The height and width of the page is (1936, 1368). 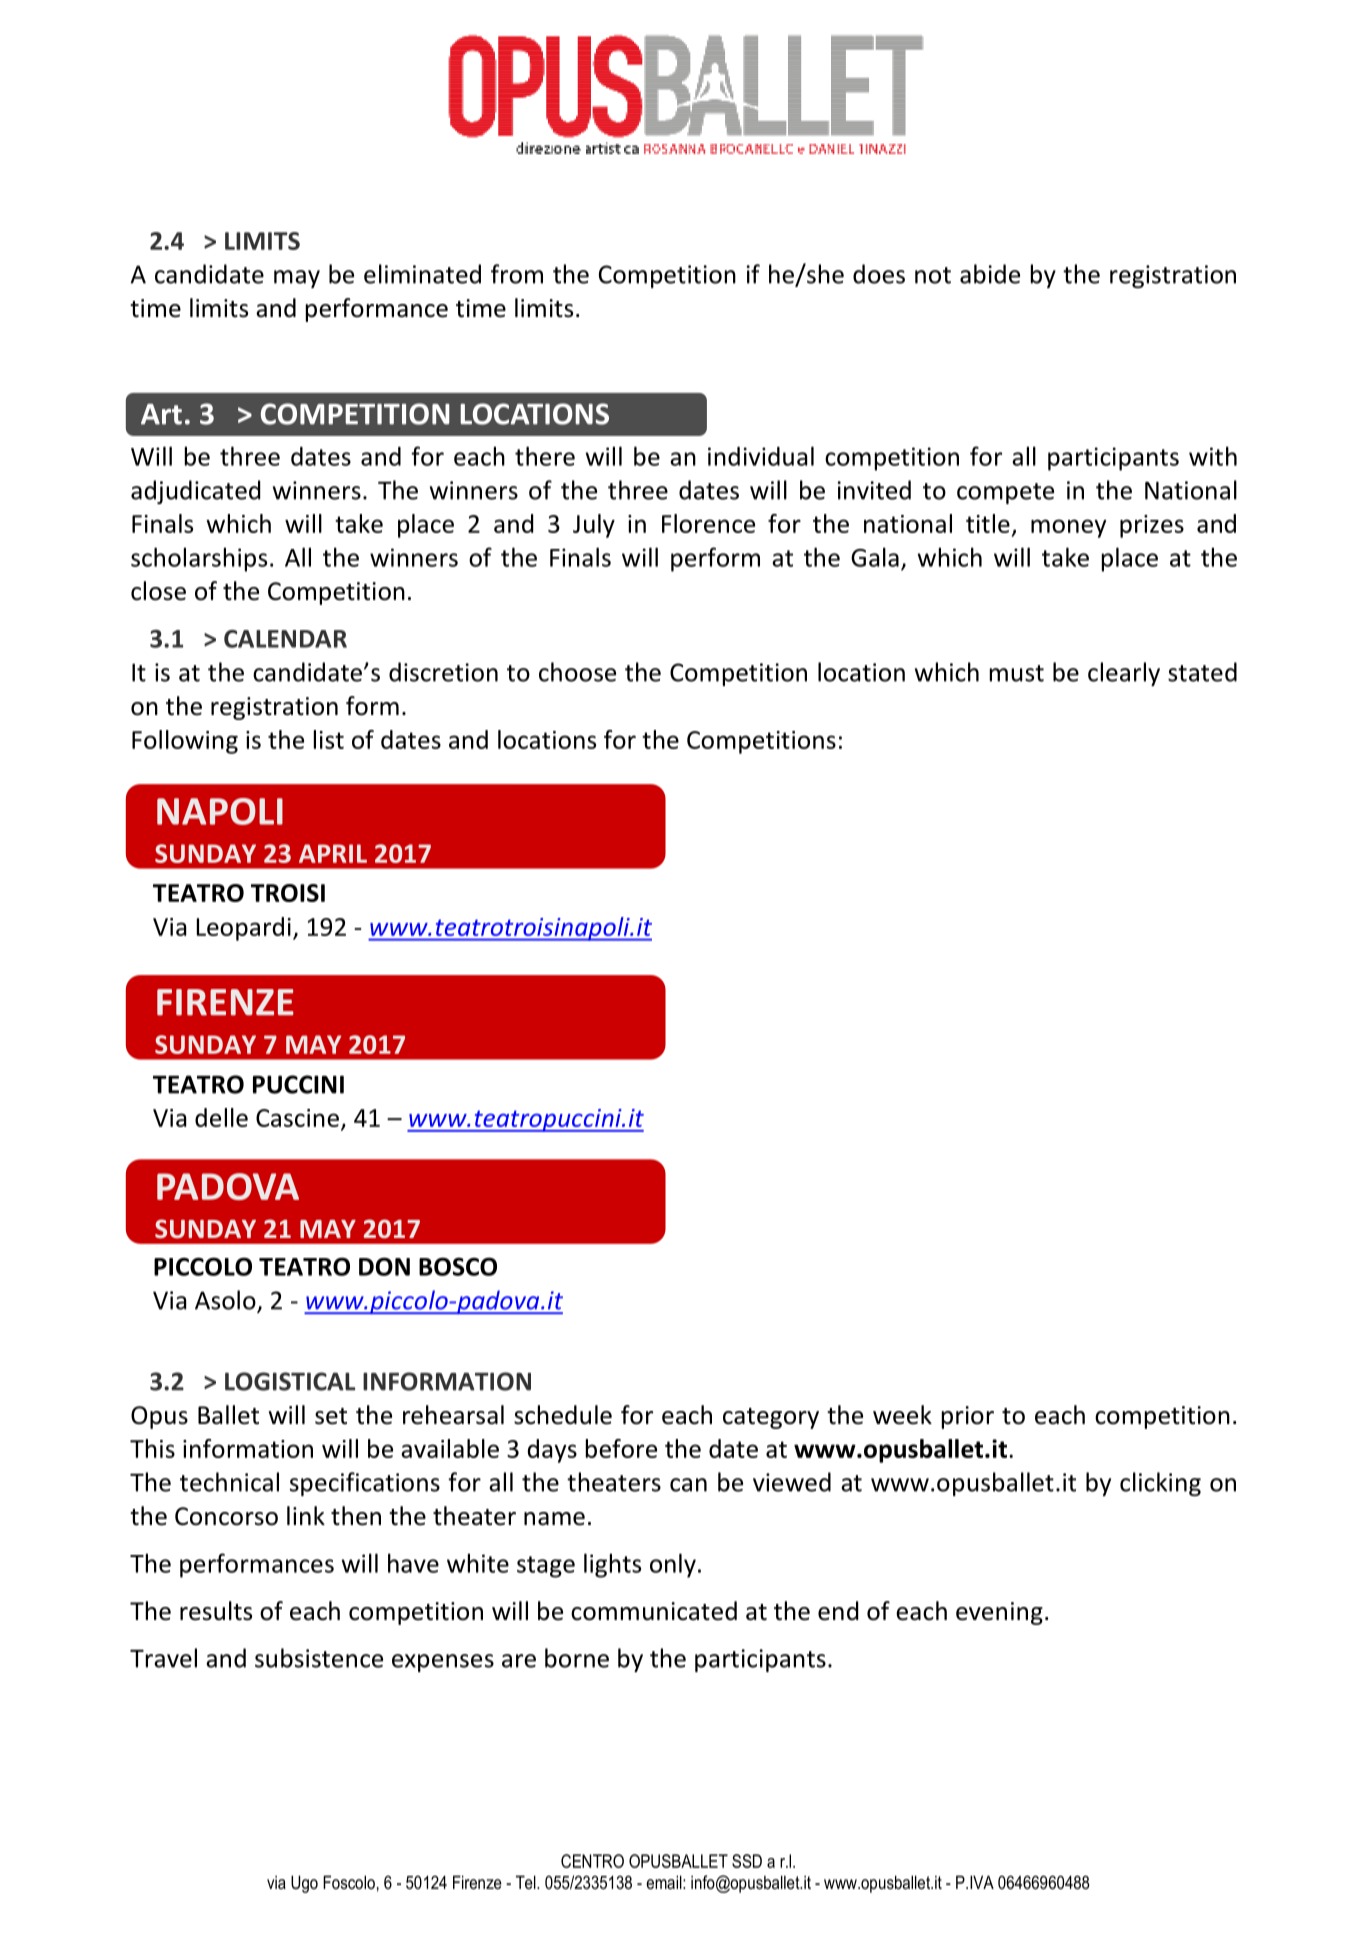 I want to click on prior, so click(x=968, y=1417).
